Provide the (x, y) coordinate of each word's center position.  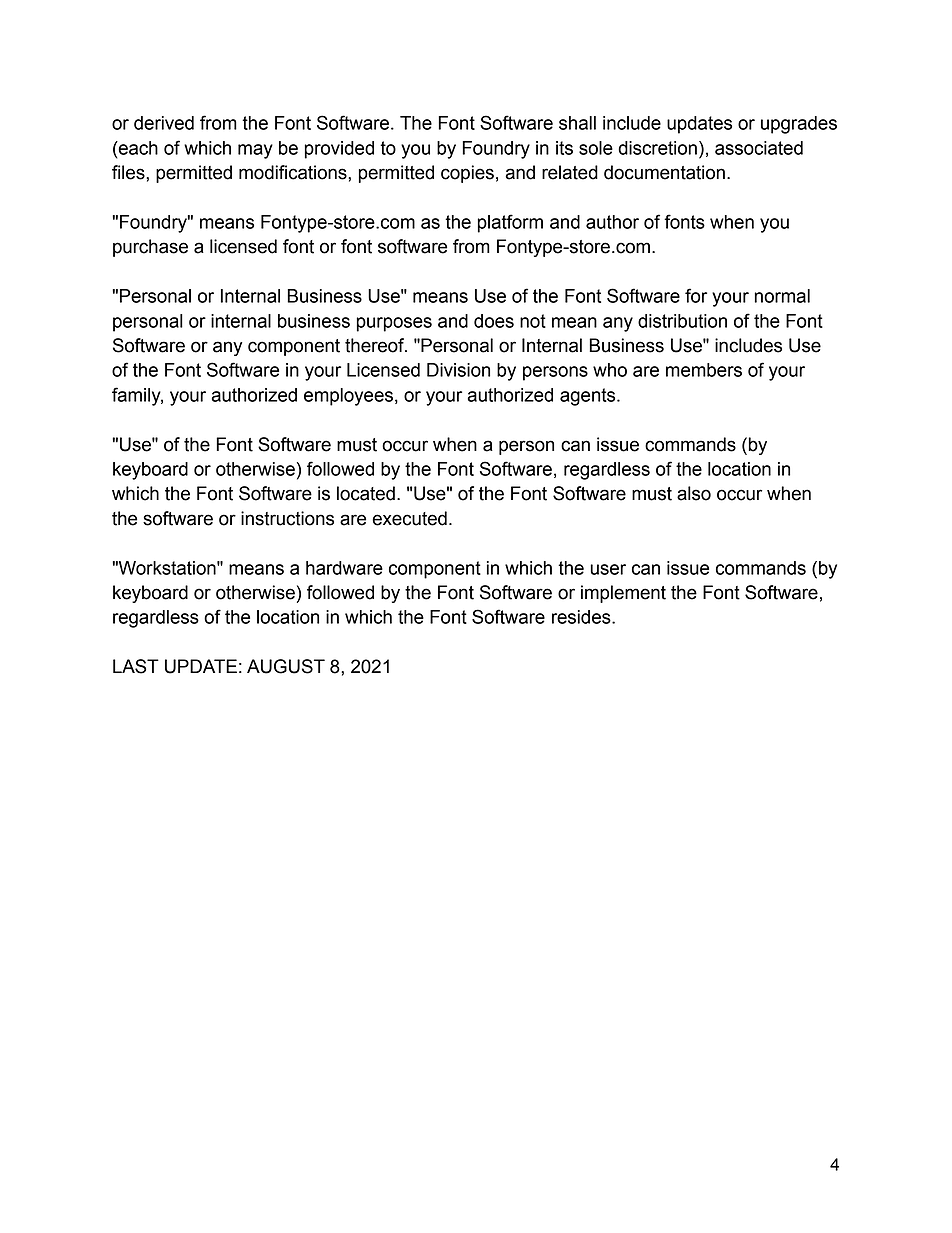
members (704, 370)
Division (458, 370)
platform (510, 223)
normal (782, 296)
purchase (150, 248)
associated (759, 148)
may (255, 151)
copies (467, 174)
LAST (136, 666)
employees (348, 397)
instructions (287, 518)
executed (409, 518)
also (694, 493)
